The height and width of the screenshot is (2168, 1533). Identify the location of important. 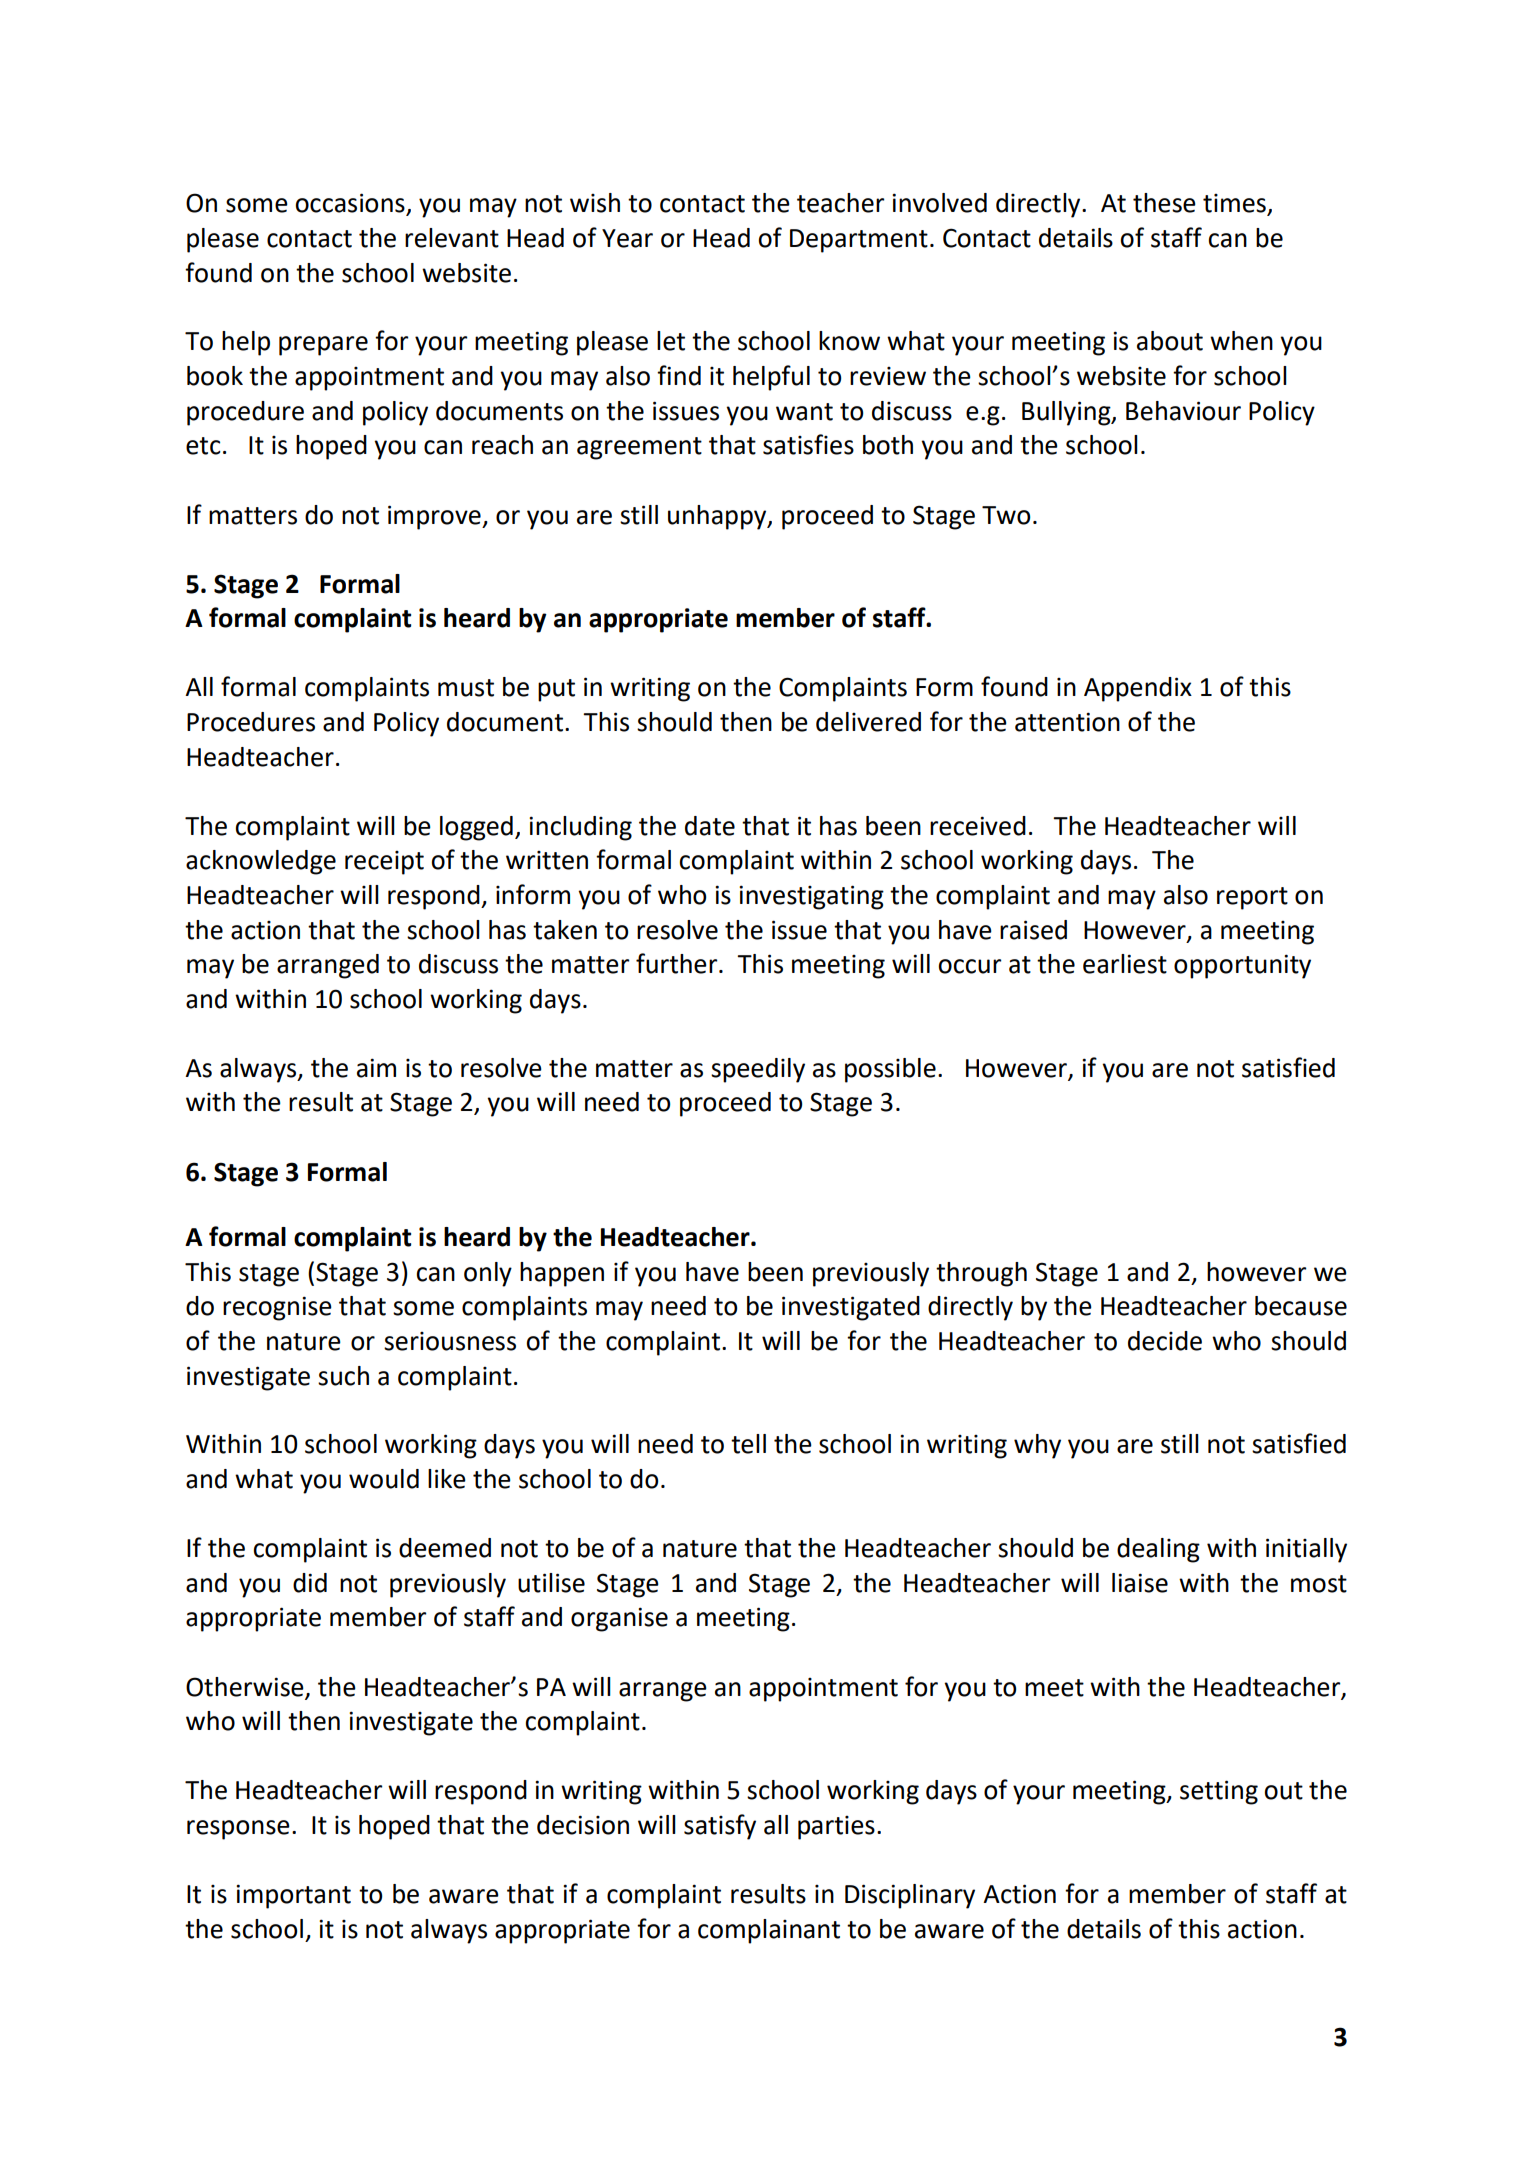
(293, 1896).
